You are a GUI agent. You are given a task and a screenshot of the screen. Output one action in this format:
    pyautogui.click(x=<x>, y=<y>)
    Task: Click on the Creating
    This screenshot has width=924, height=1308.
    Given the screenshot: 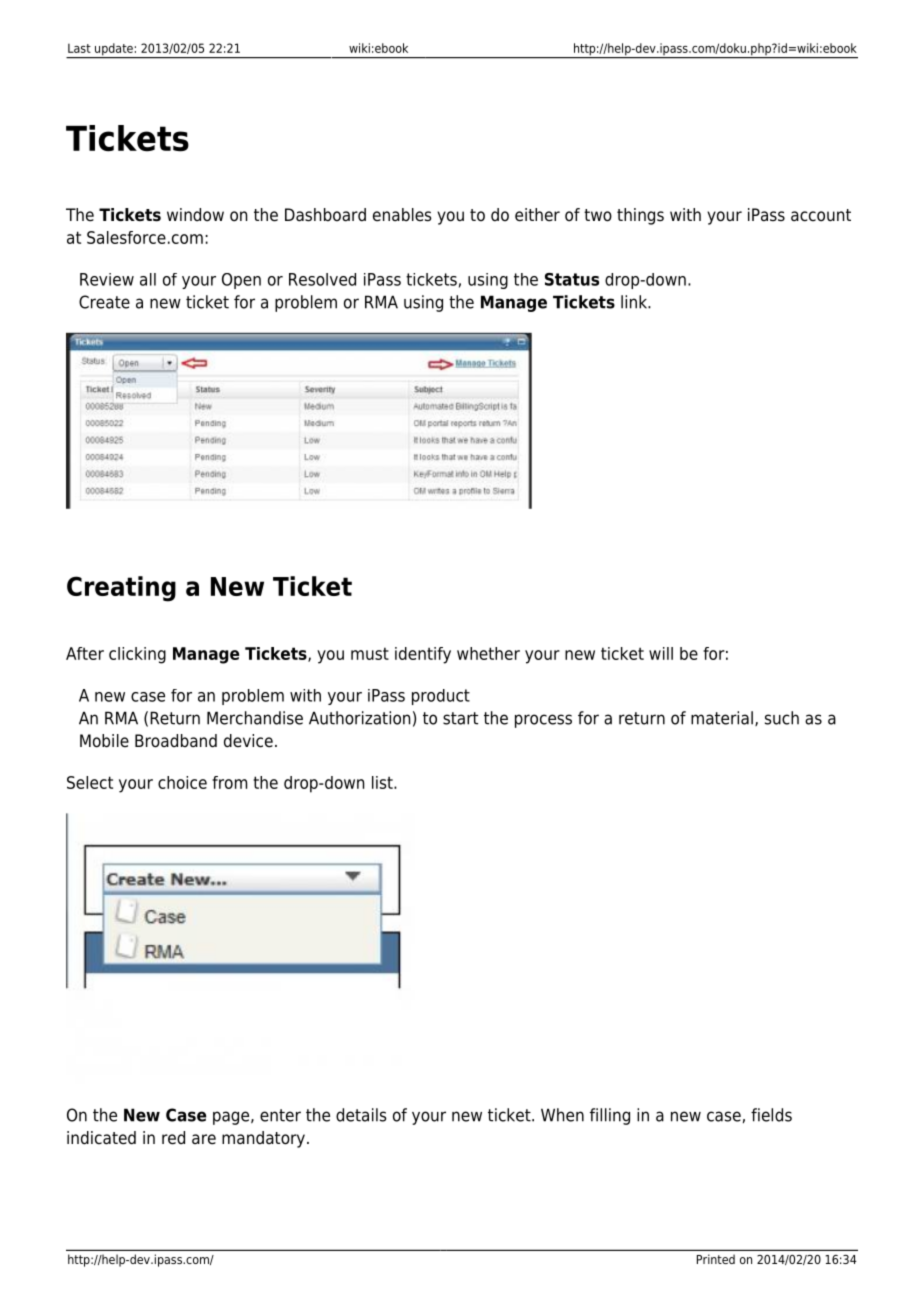 What is the action you would take?
    pyautogui.click(x=121, y=589)
